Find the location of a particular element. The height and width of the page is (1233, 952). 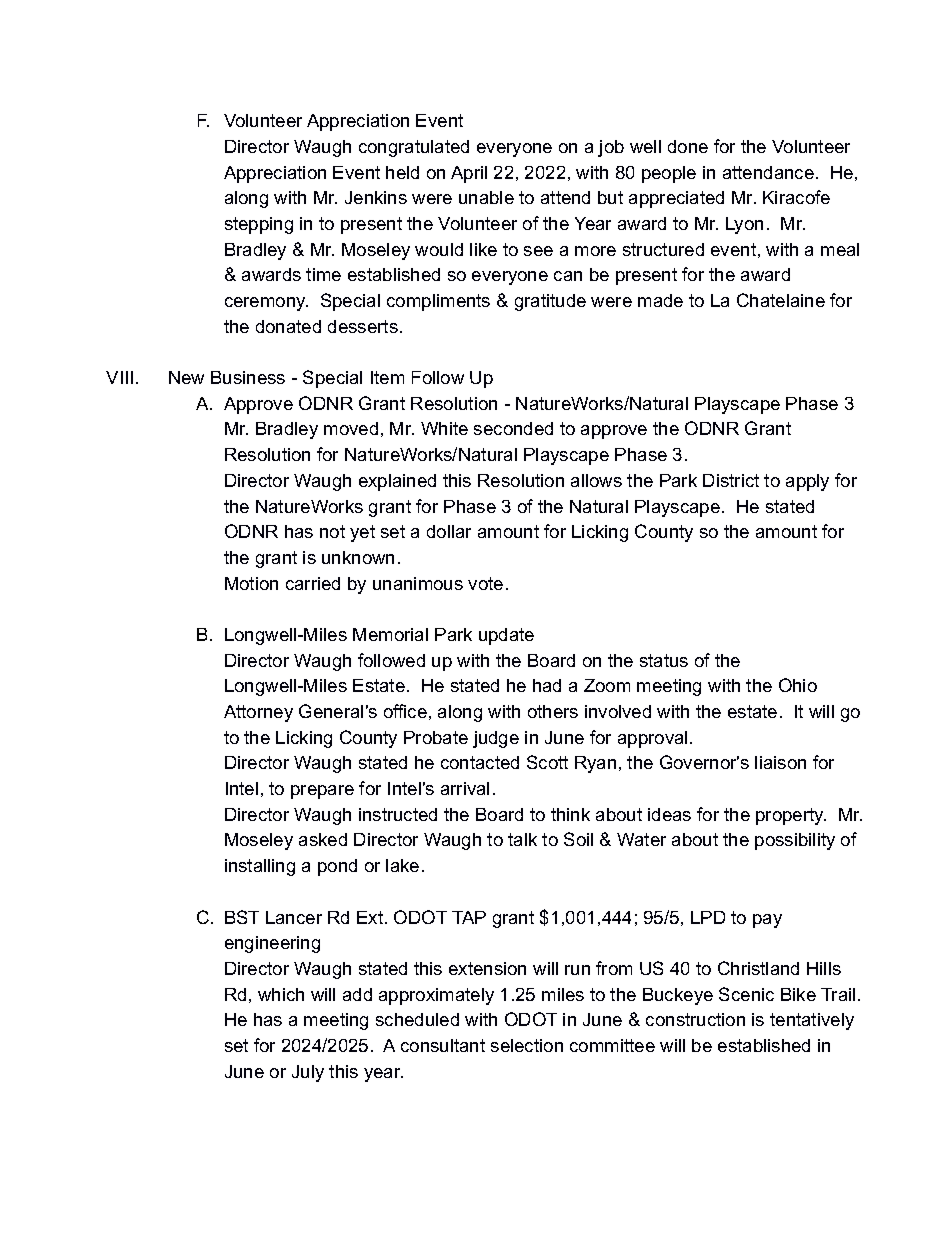

installing is located at coordinates (260, 867).
